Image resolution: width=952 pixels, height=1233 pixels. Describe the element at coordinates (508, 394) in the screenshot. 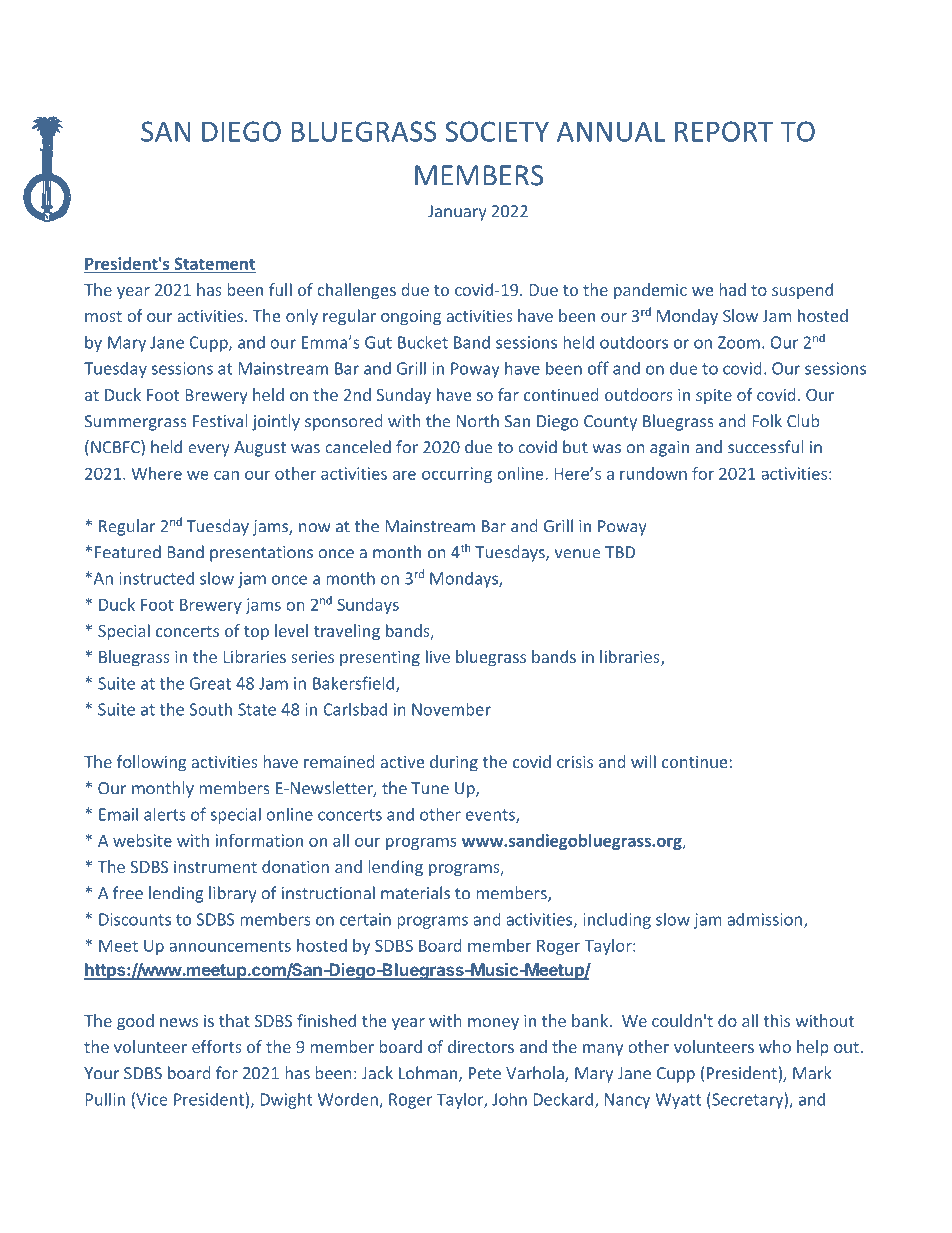

I see `far` at that location.
